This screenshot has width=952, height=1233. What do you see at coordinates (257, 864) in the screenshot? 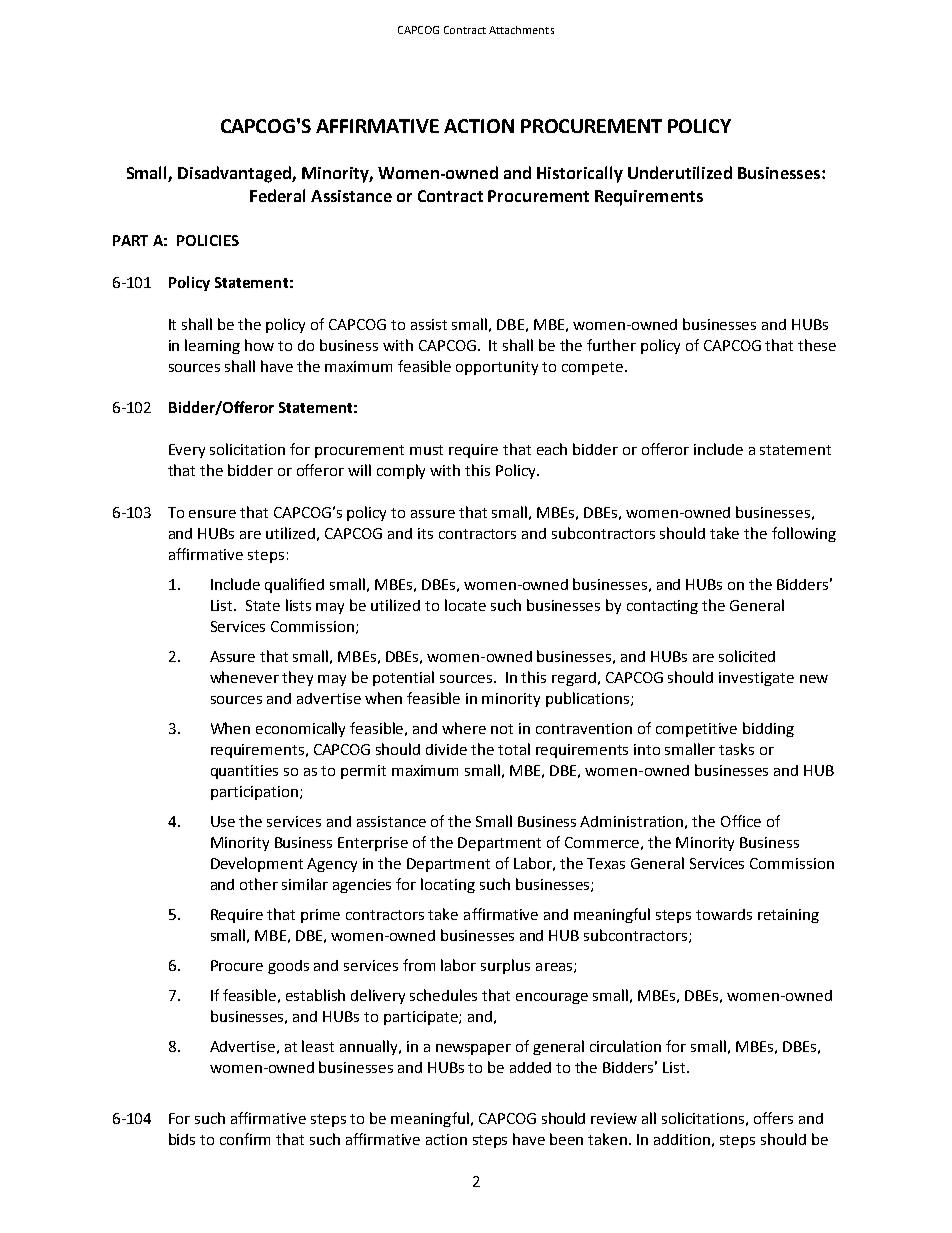
I see `Development` at bounding box center [257, 864].
